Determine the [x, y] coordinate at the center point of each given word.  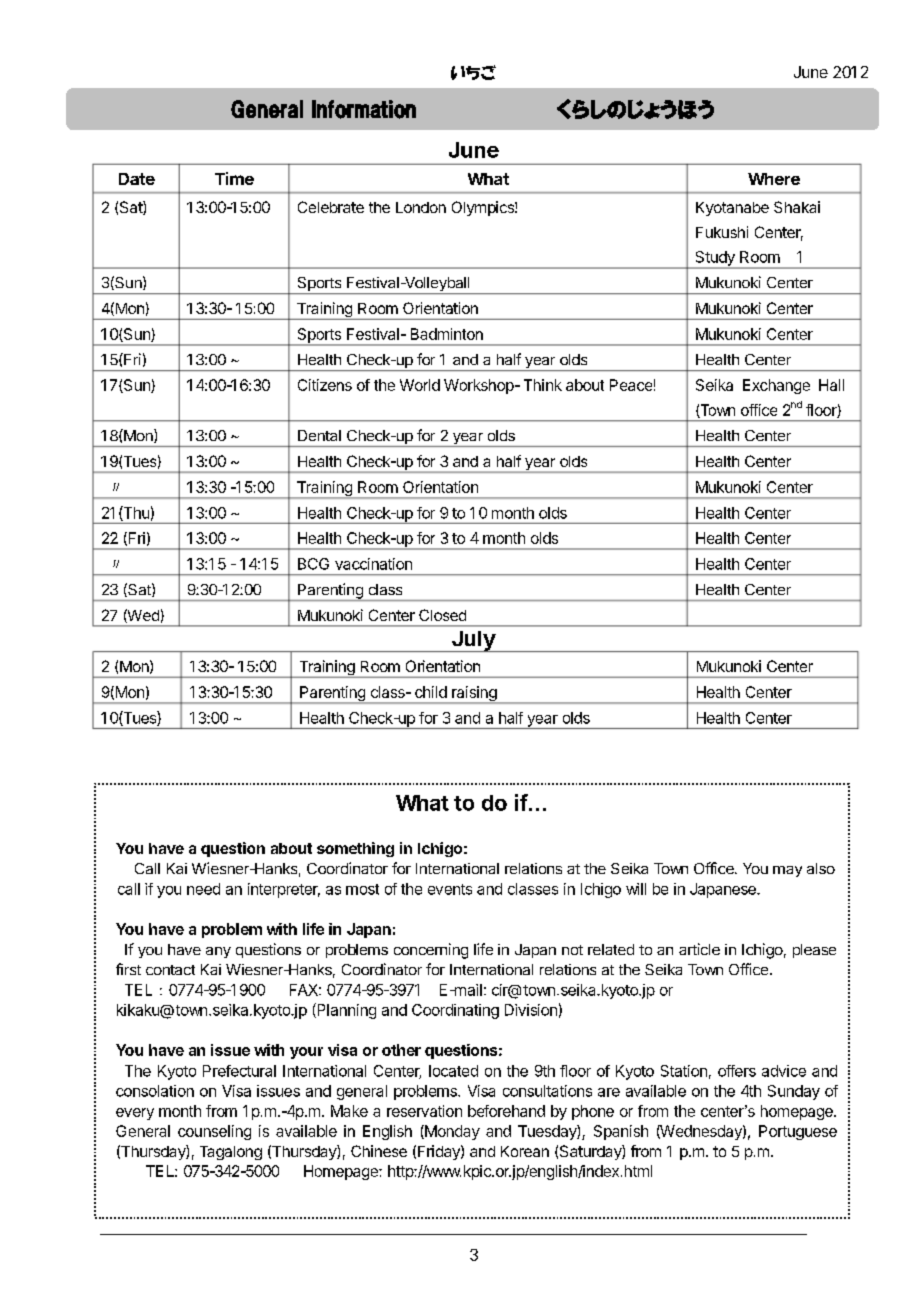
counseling [214, 1132]
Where [774, 179]
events [450, 889]
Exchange [776, 386]
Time [234, 178]
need [203, 889]
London [421, 207]
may [787, 871]
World [420, 385]
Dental [319, 435]
